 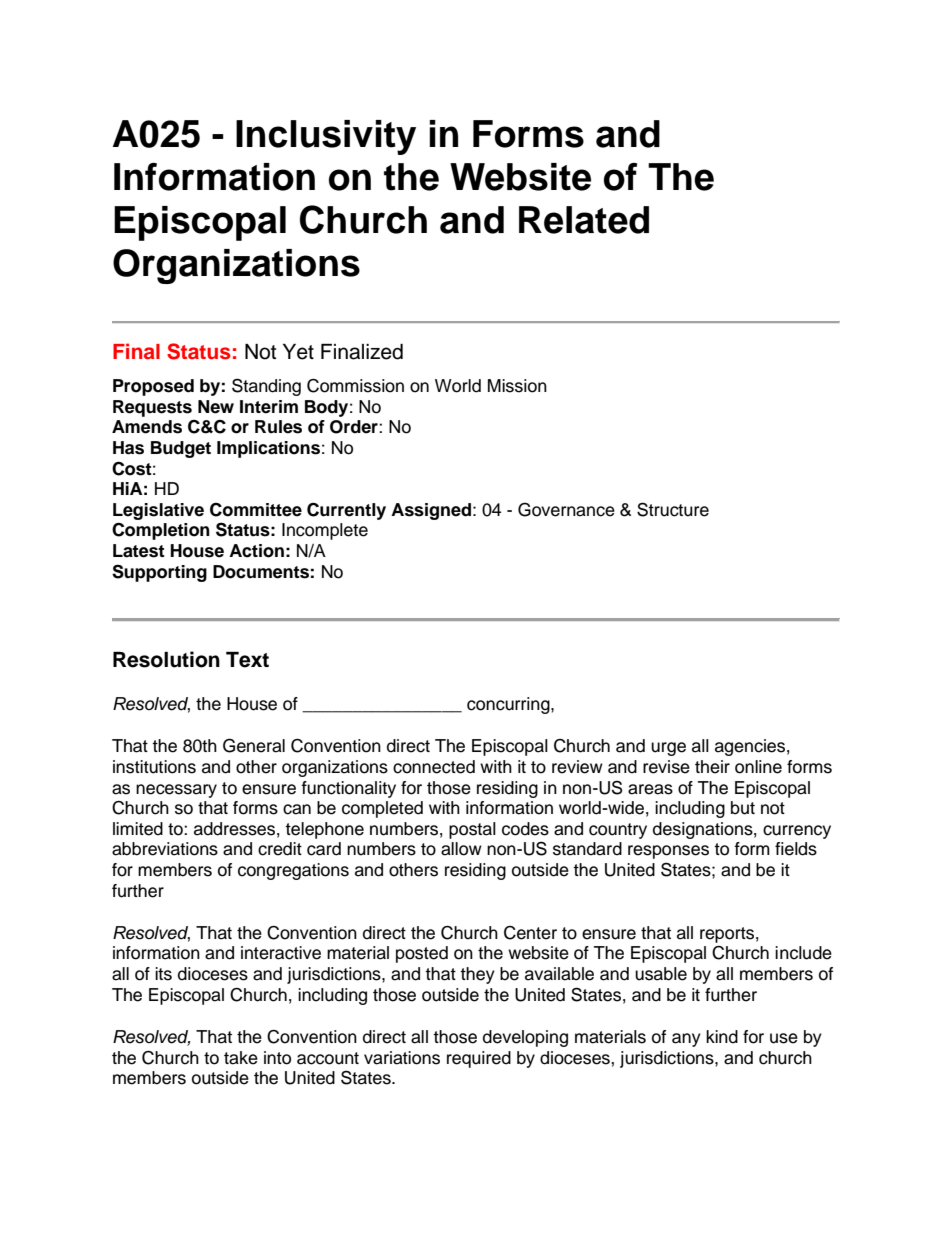 What do you see at coordinates (326, 137) in the screenshot?
I see `Inclusivity` at bounding box center [326, 137].
